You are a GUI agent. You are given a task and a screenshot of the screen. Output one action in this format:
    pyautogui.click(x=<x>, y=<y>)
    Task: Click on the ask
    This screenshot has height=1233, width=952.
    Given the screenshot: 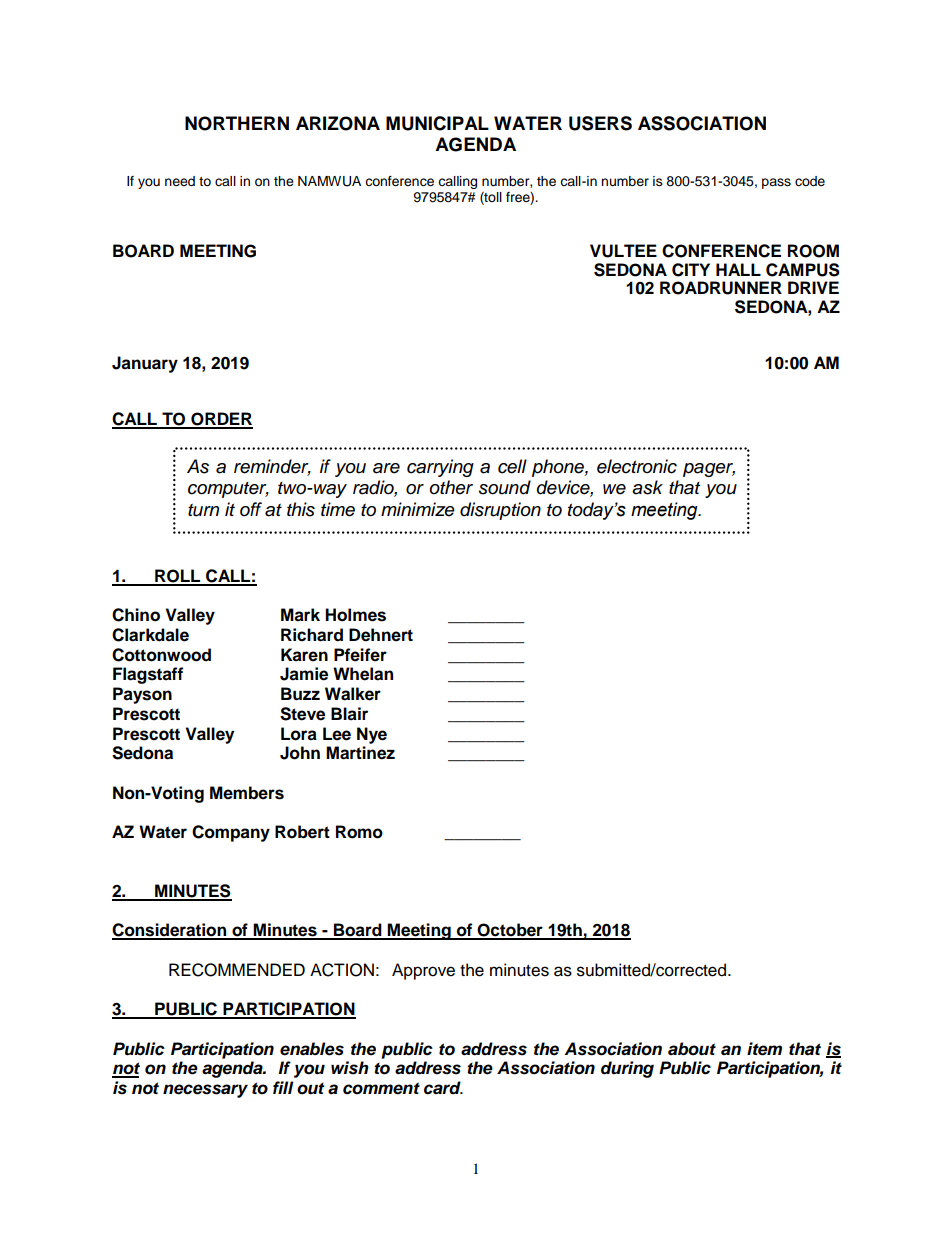 What is the action you would take?
    pyautogui.click(x=647, y=487)
